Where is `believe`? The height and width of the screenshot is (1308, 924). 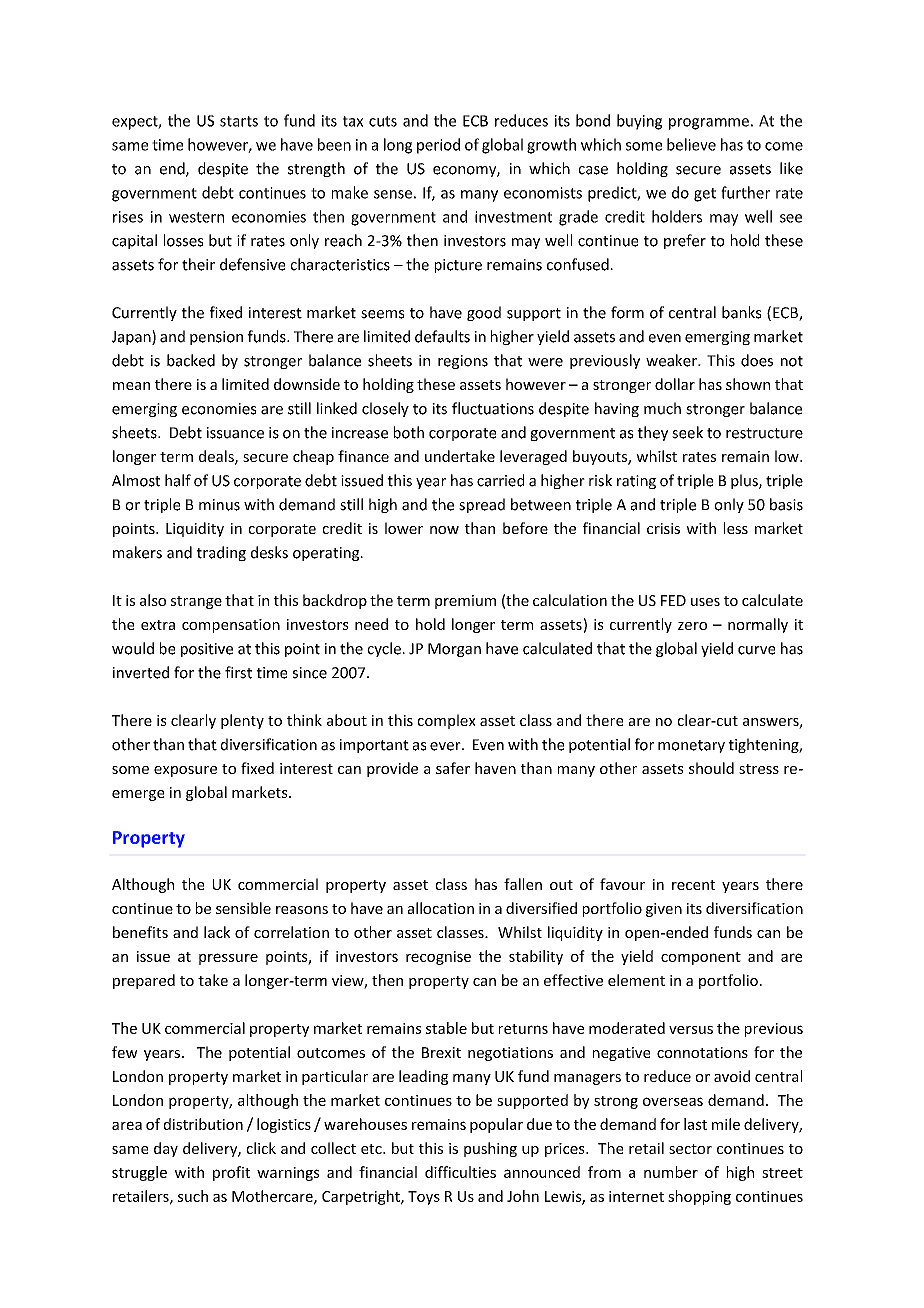
believe is located at coordinates (691, 144).
